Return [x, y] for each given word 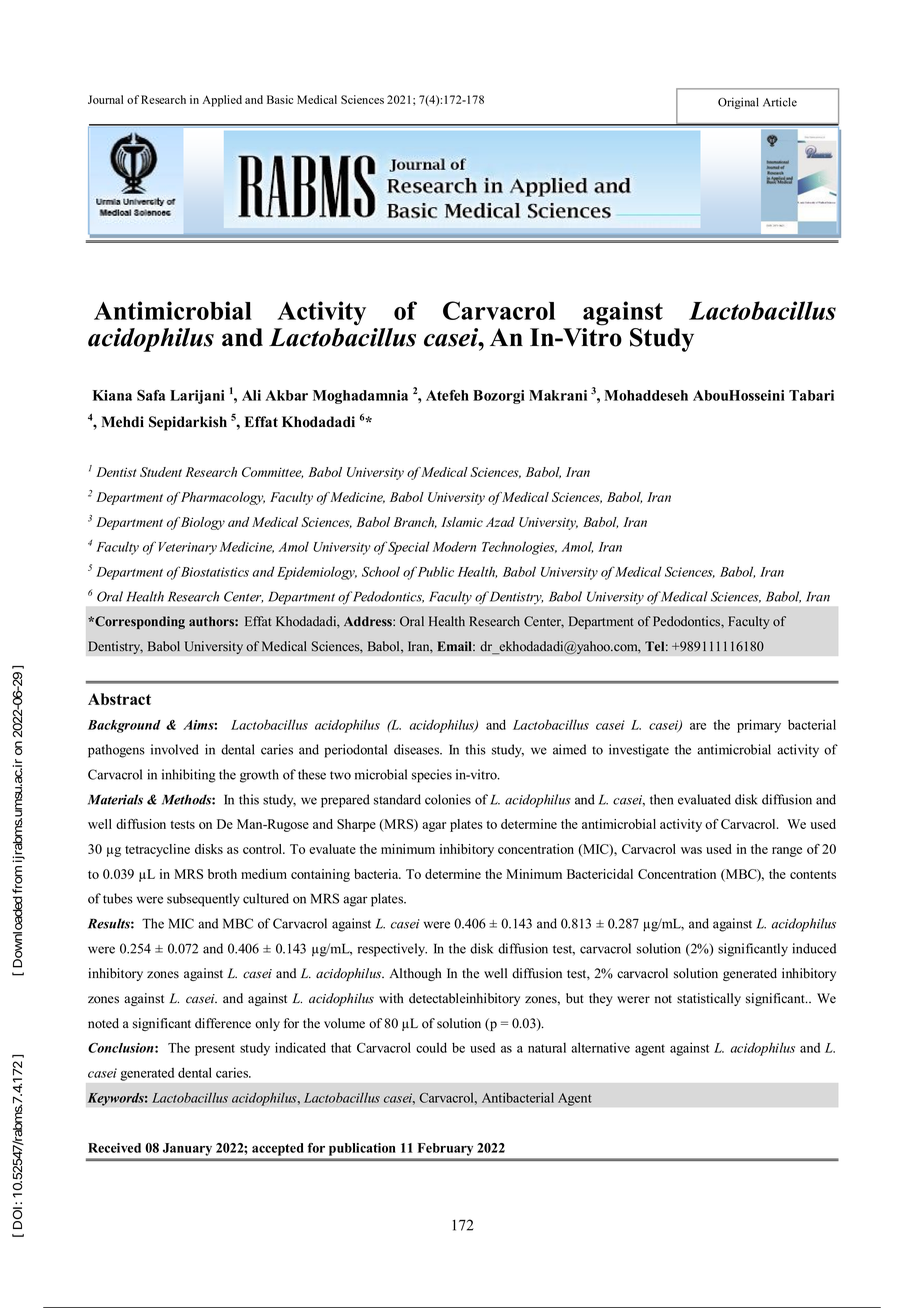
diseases [418, 749]
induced [814, 948]
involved [175, 749]
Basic [280, 99]
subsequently [203, 900]
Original [738, 103]
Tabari [811, 395]
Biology [203, 523]
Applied [222, 101]
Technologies [519, 548]
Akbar [286, 395]
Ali [251, 395]
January [187, 1149]
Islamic [462, 522]
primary [759, 726]
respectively [392, 950]
